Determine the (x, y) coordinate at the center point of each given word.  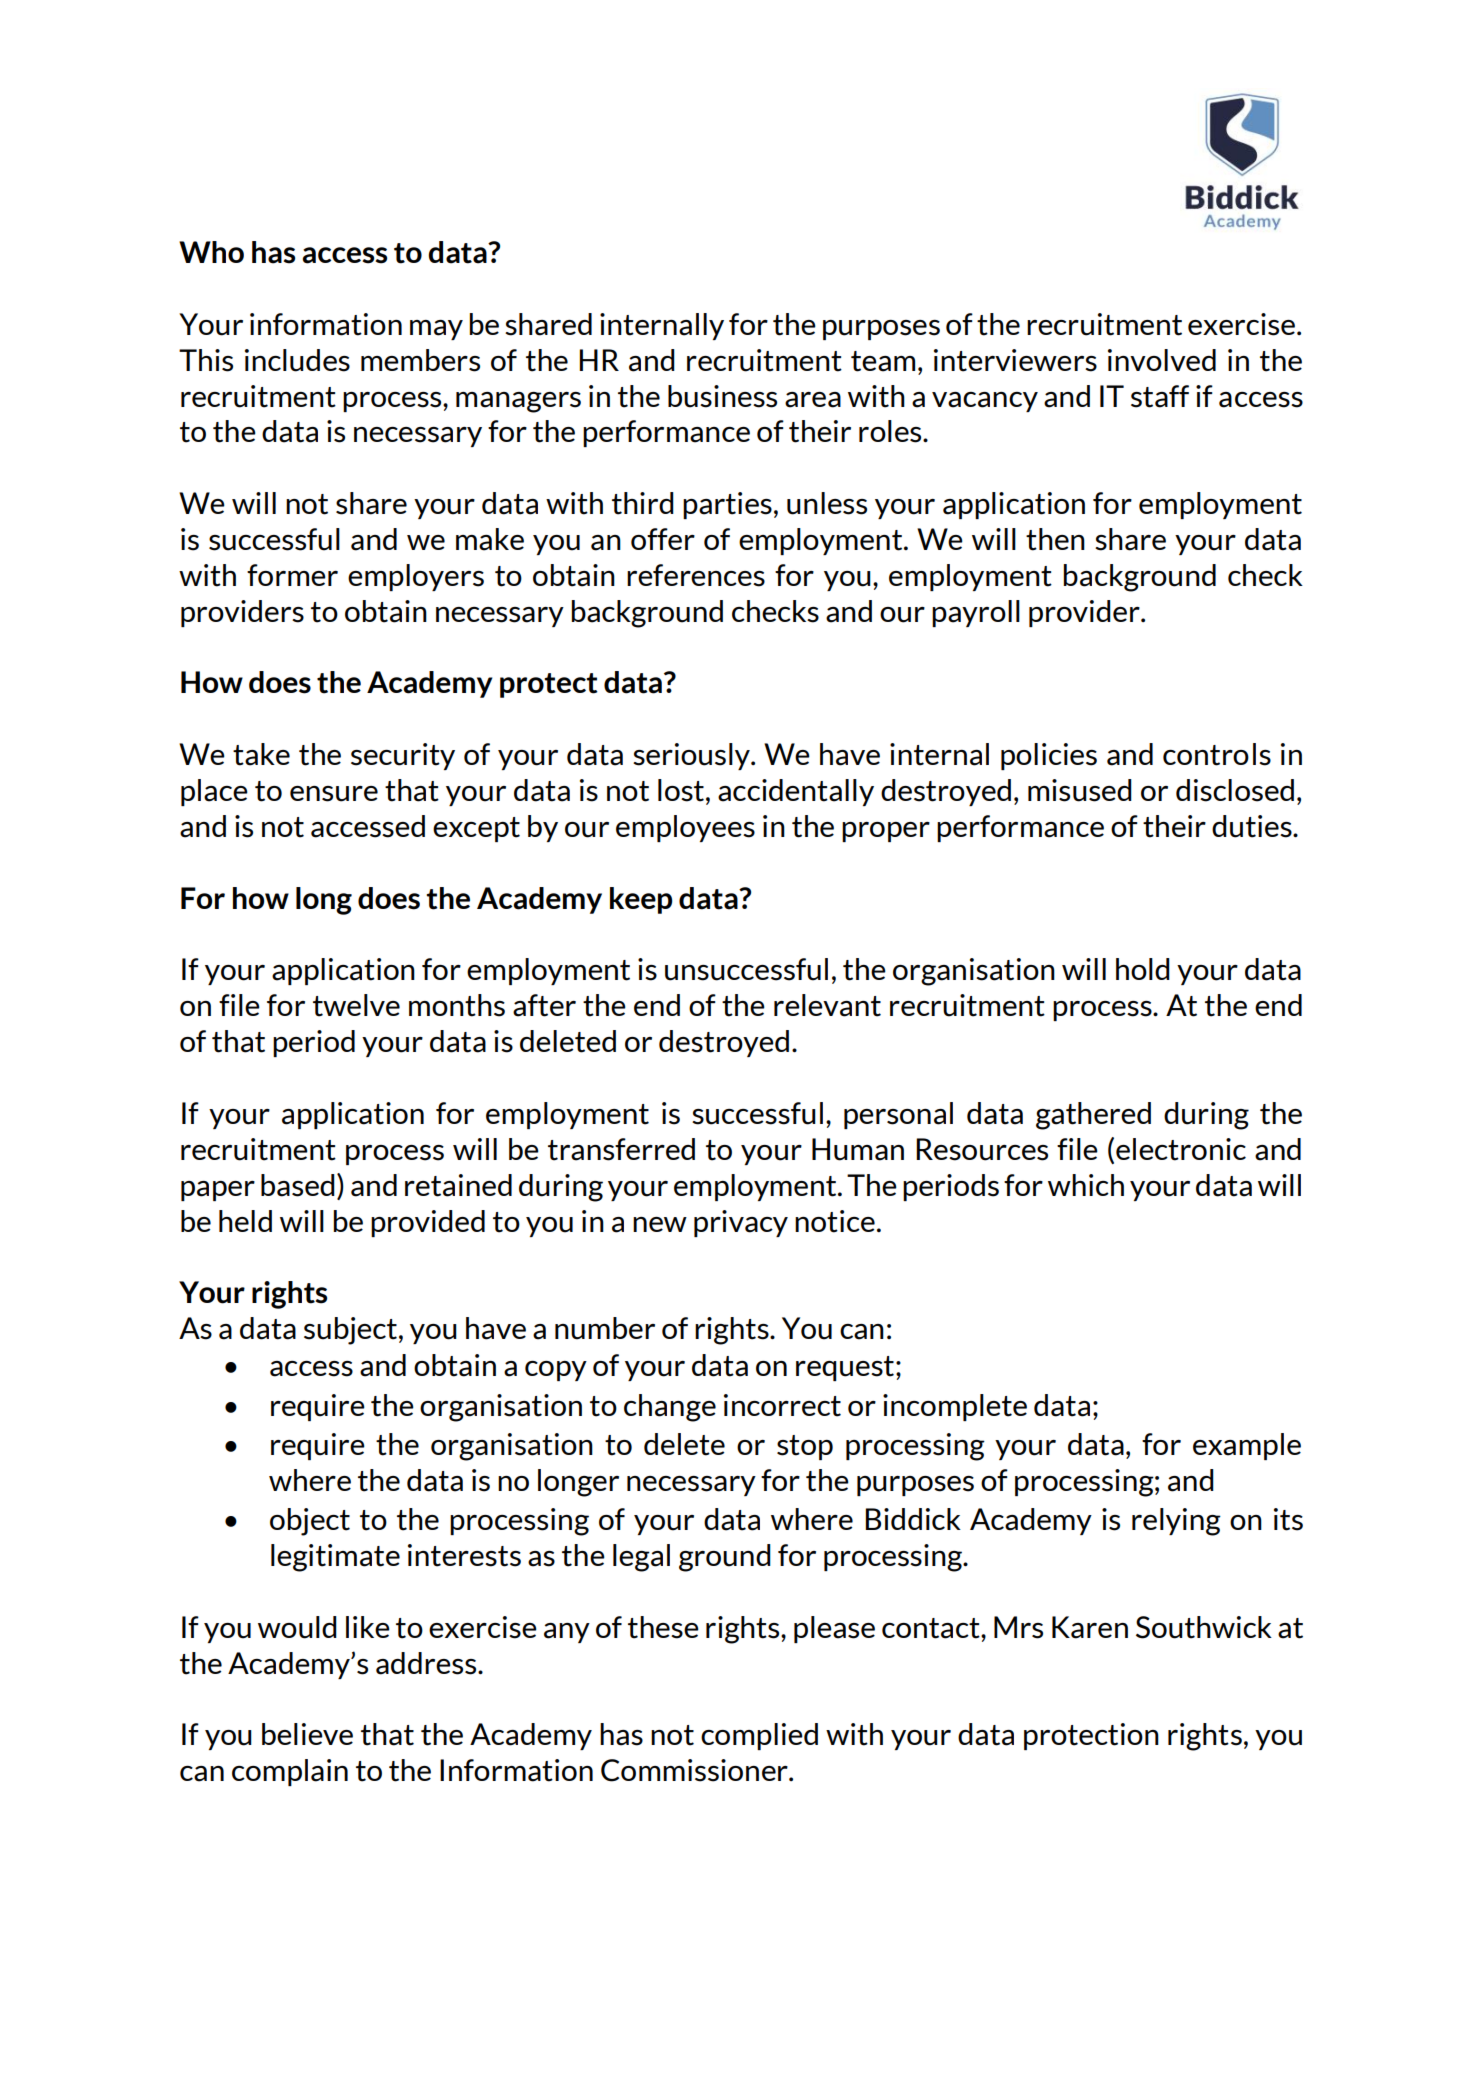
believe (307, 1734)
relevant (827, 1005)
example (1247, 1446)
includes (297, 360)
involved (1162, 360)
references (696, 575)
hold (1143, 969)
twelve (356, 1005)
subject (350, 1331)
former (292, 575)
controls (1217, 754)
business (722, 396)
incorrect (782, 1405)
